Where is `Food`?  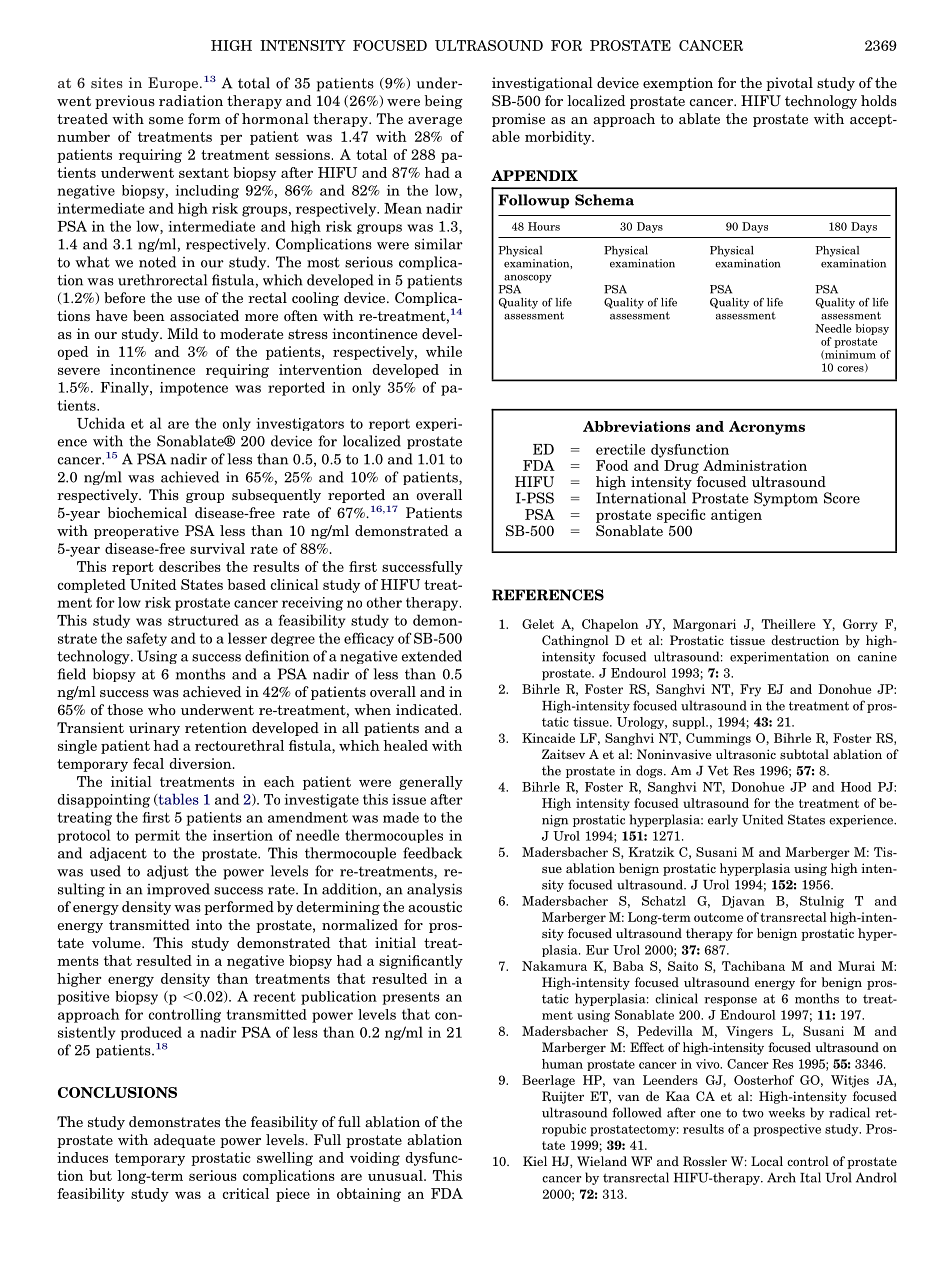 Food is located at coordinates (612, 465).
